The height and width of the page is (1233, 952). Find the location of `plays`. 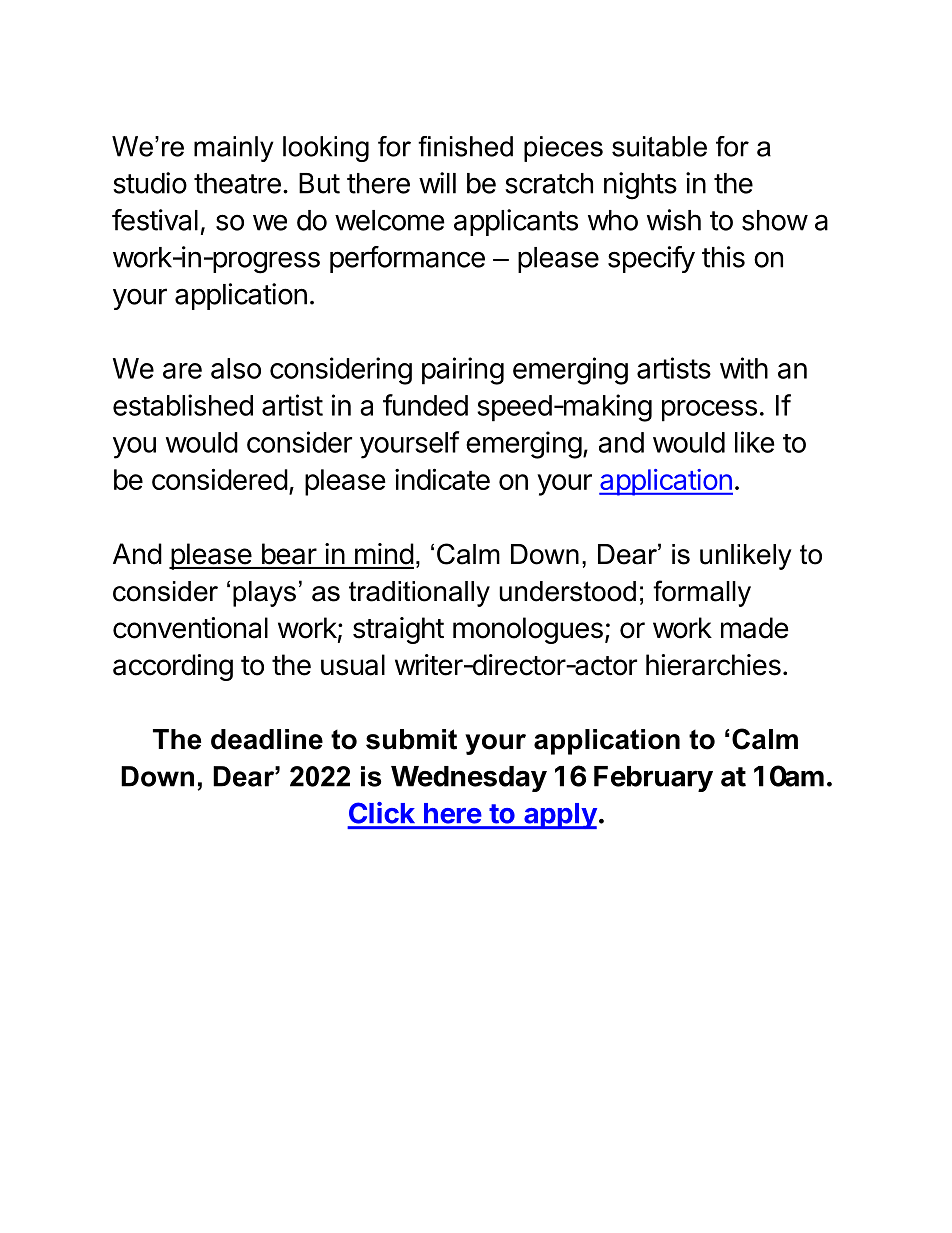

plays is located at coordinates (264, 594).
